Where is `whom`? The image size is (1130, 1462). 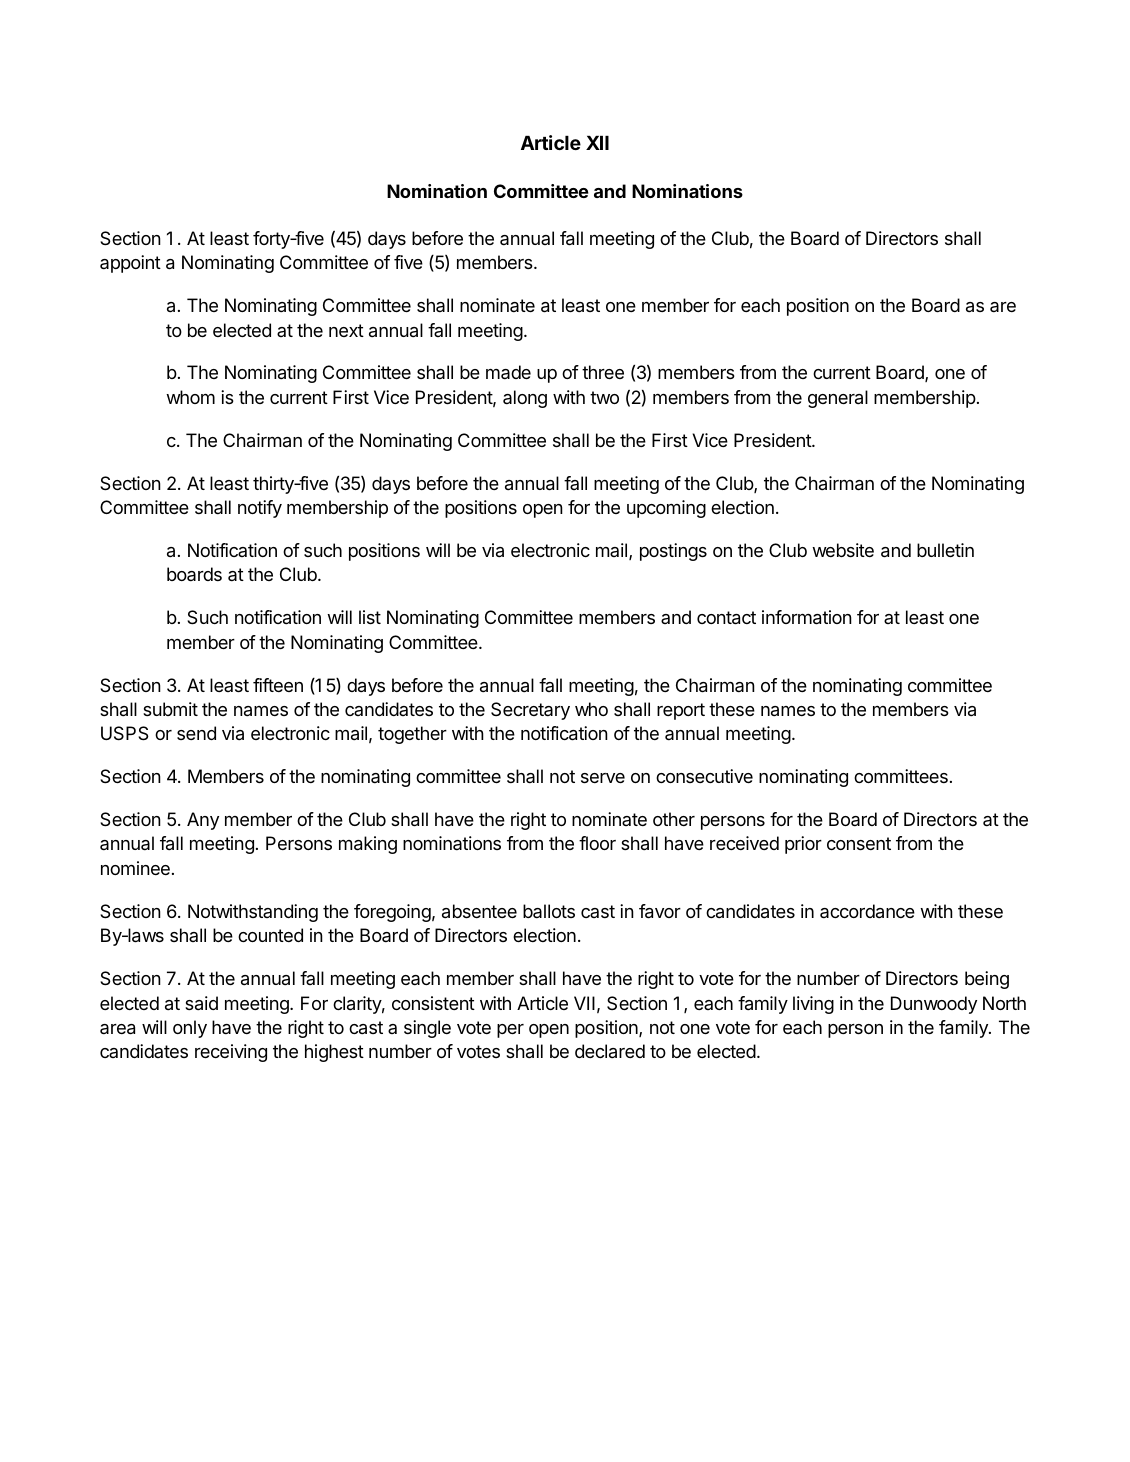 whom is located at coordinates (190, 397).
